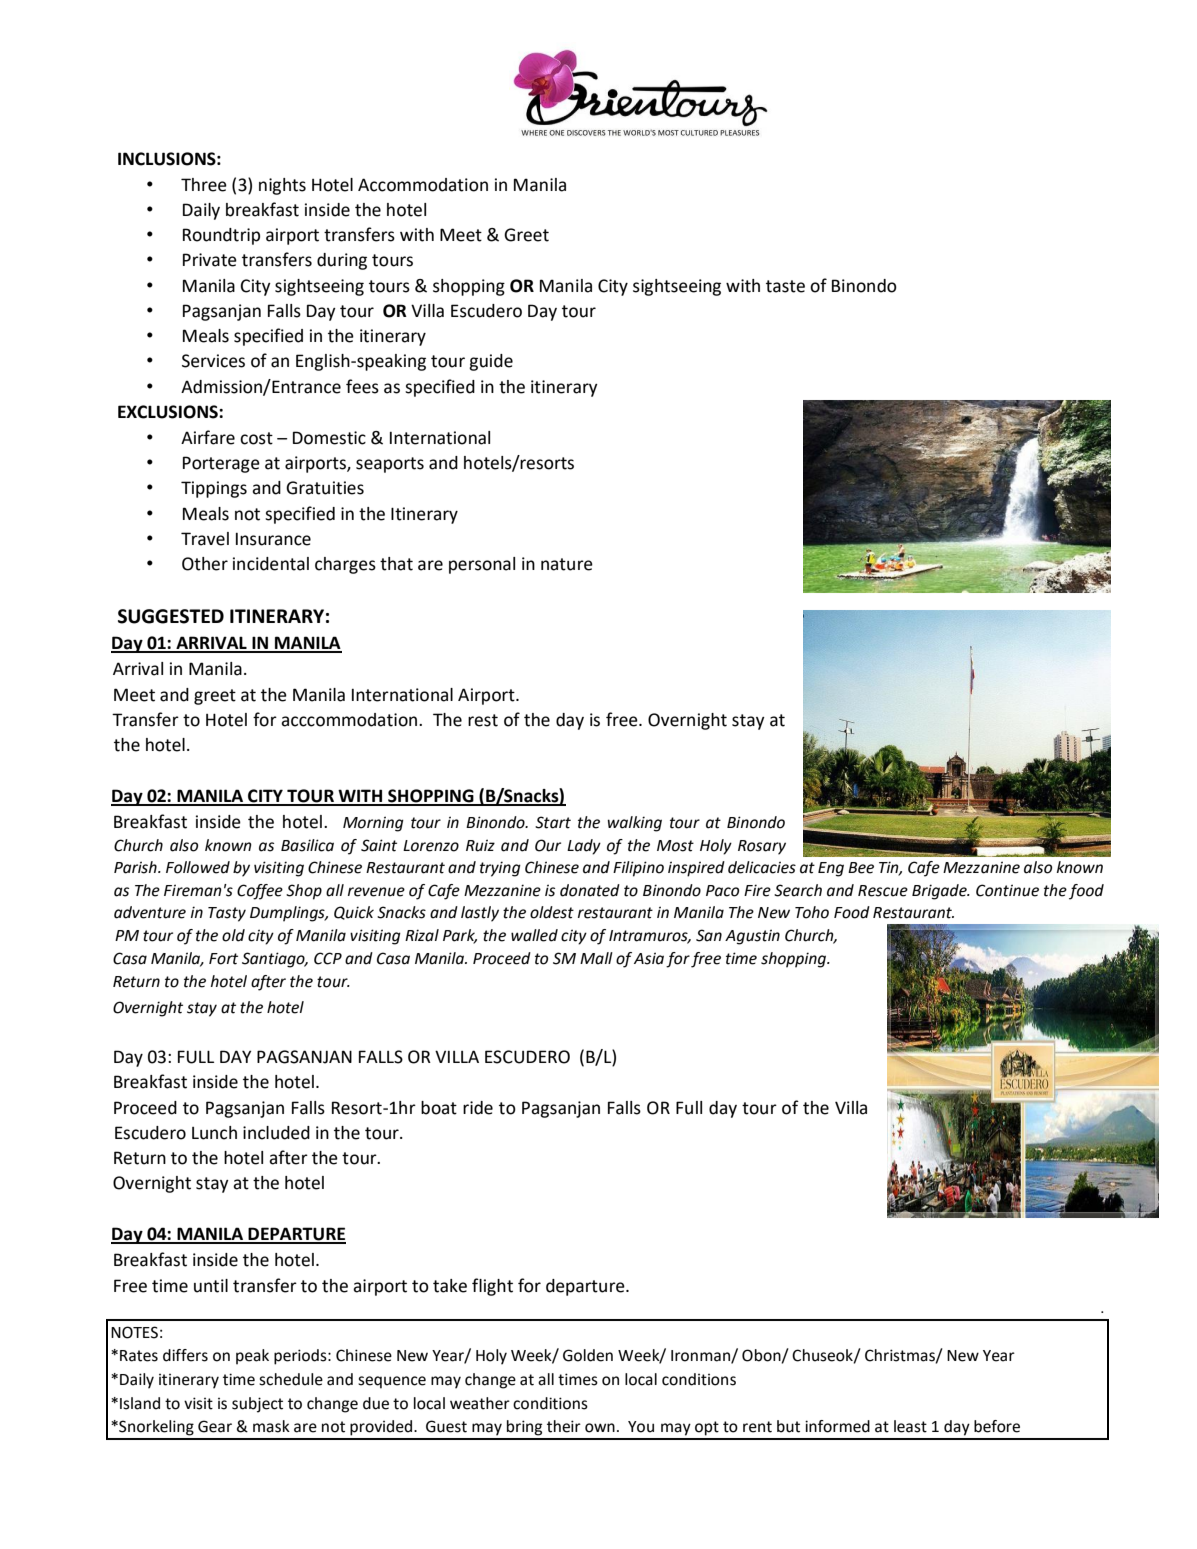 This page has width=1197, height=1549. What do you see at coordinates (812, 912) in the page?
I see `Toho` at bounding box center [812, 912].
